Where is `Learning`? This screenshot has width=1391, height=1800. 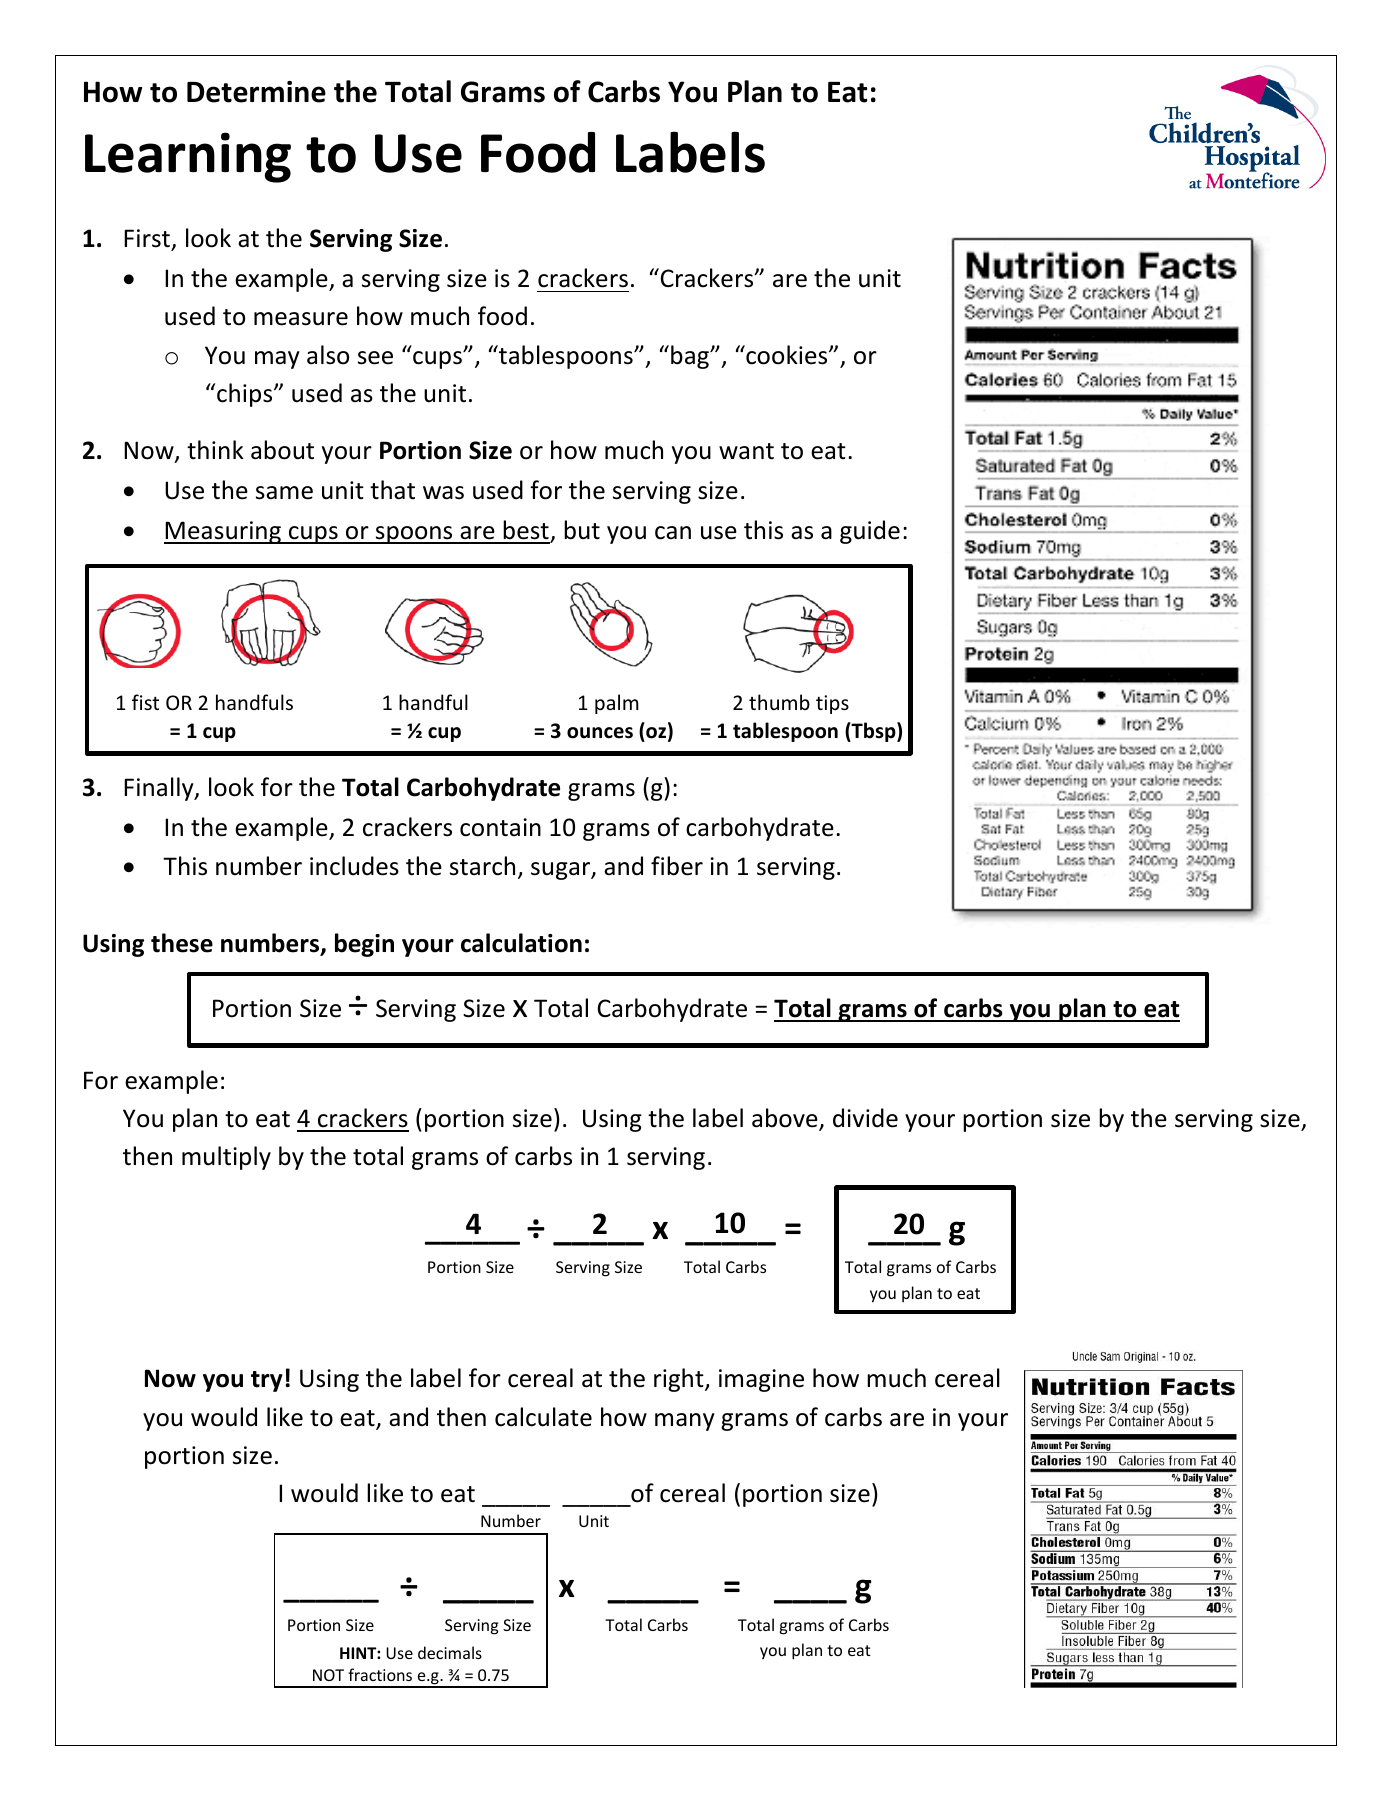 Learning is located at coordinates (188, 157).
